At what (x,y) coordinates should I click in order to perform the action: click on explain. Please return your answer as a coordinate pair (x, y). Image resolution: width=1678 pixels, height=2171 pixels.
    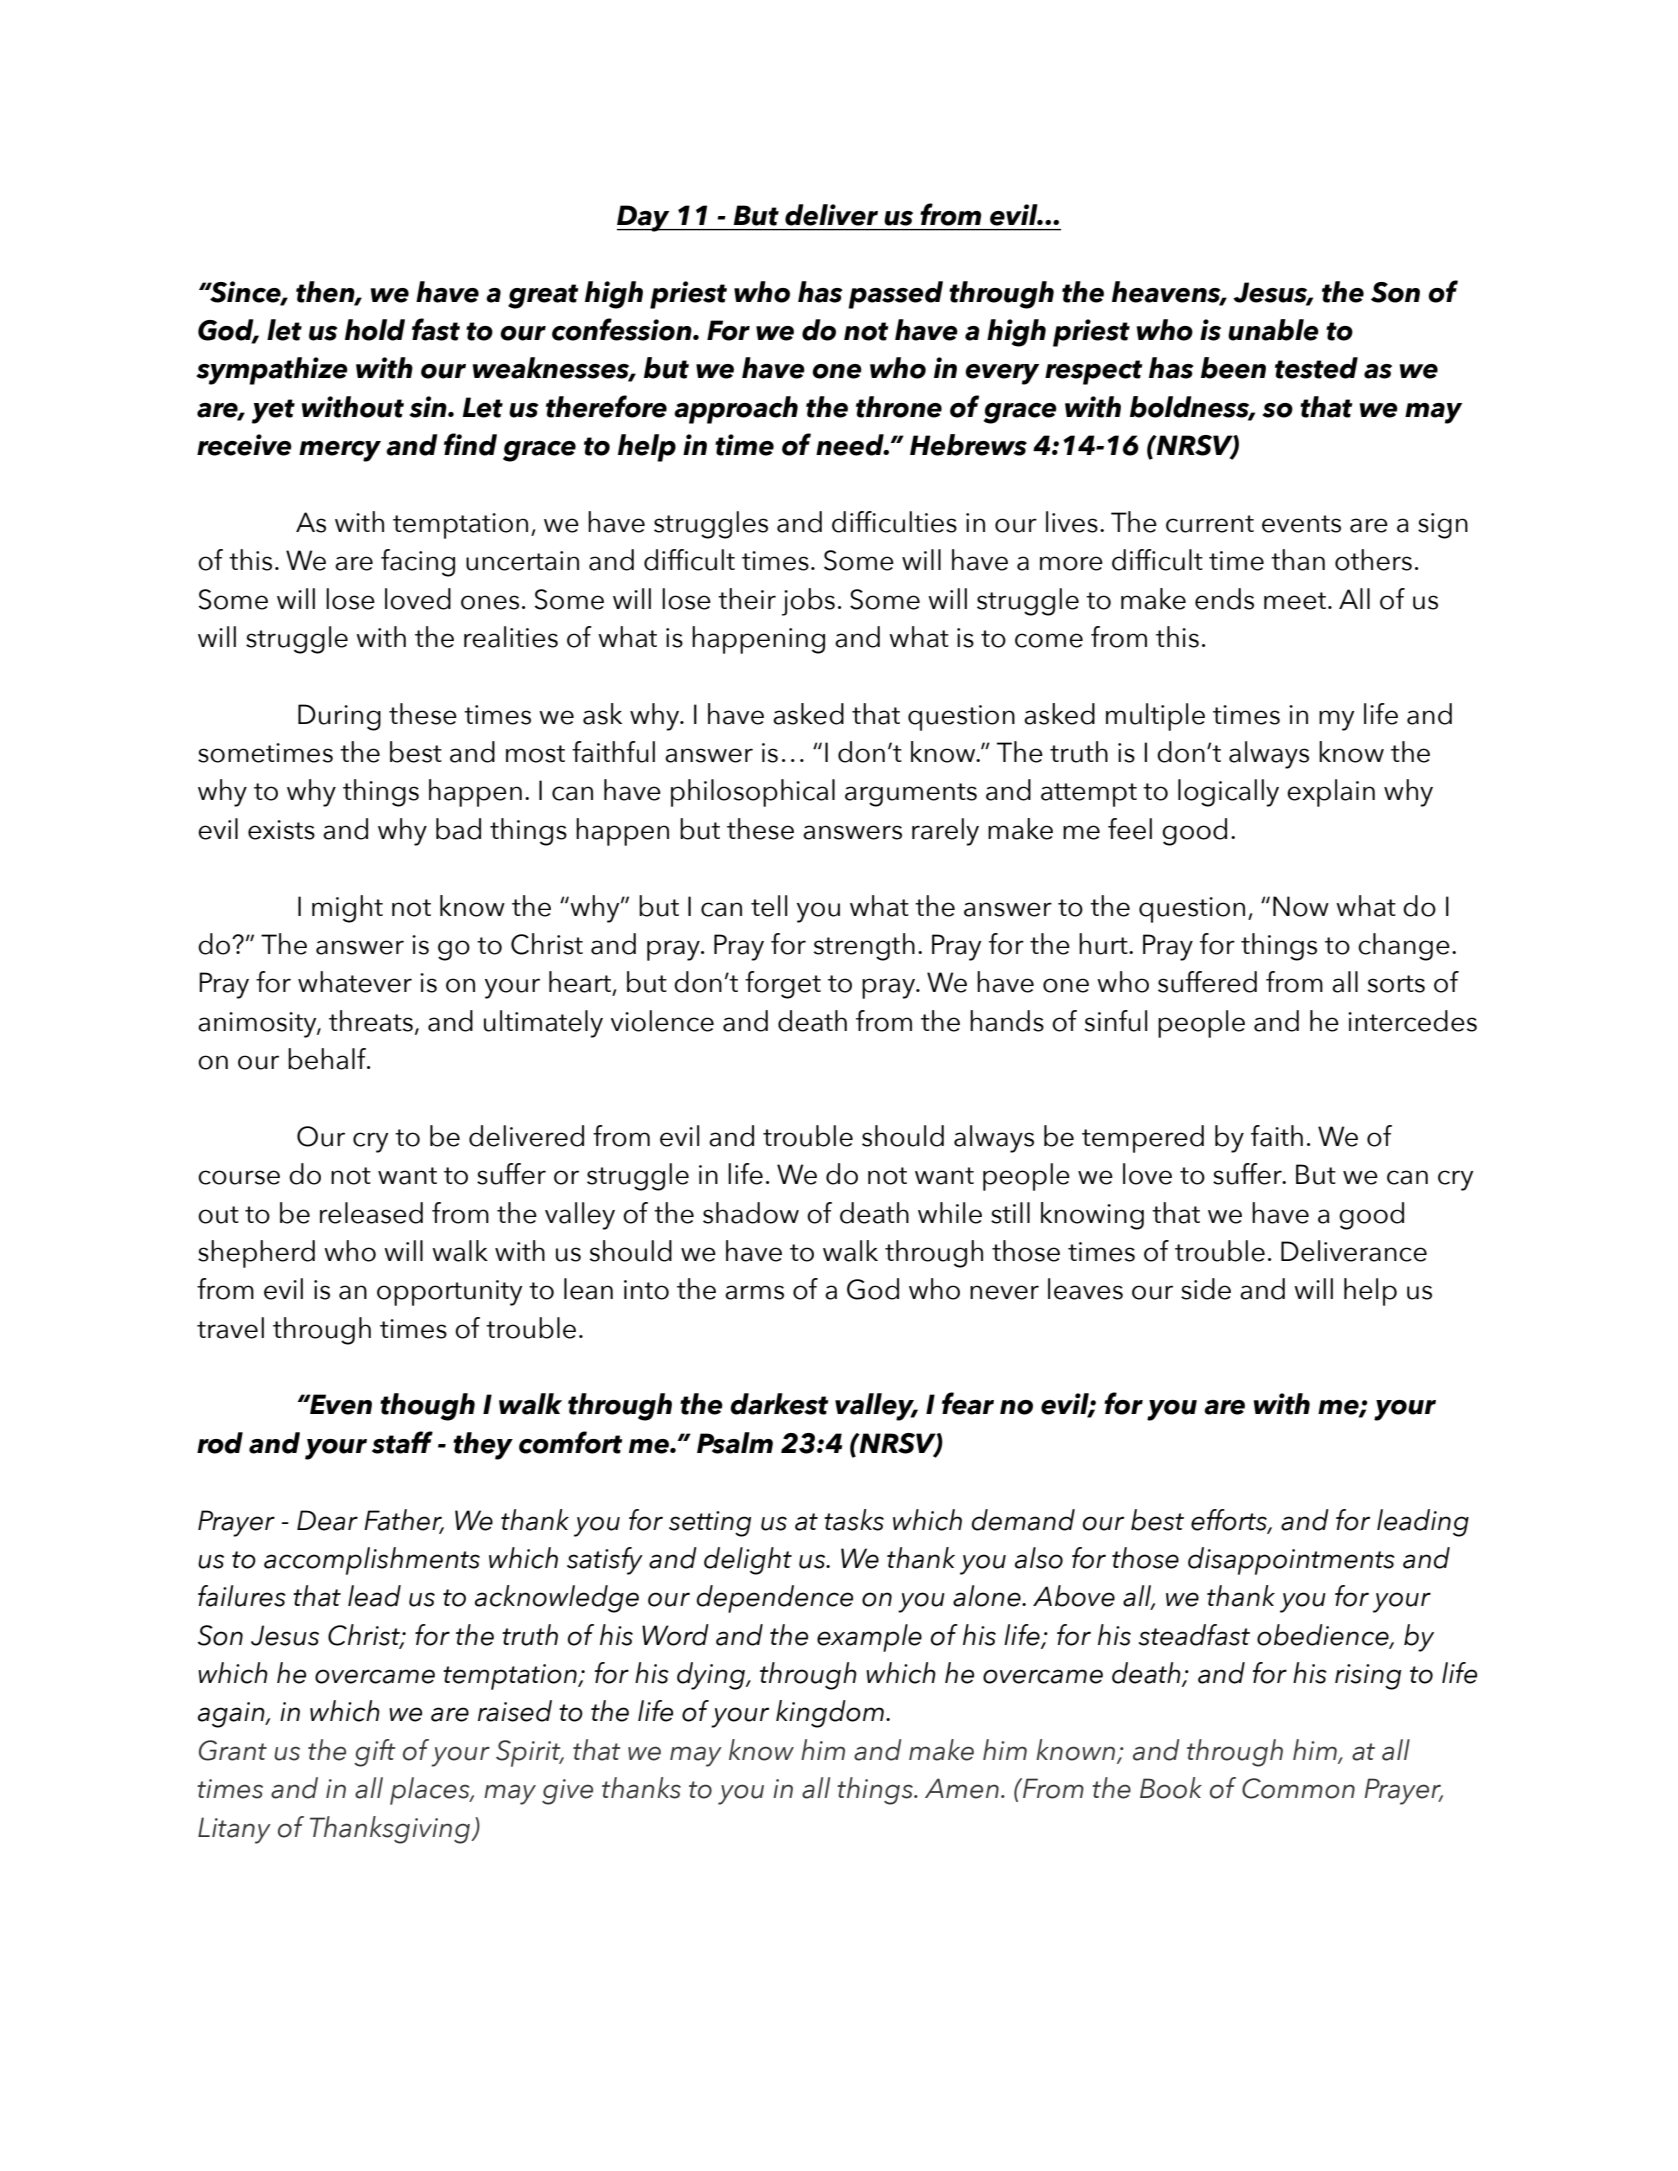
    Looking at the image, I should click on (1331, 793).
